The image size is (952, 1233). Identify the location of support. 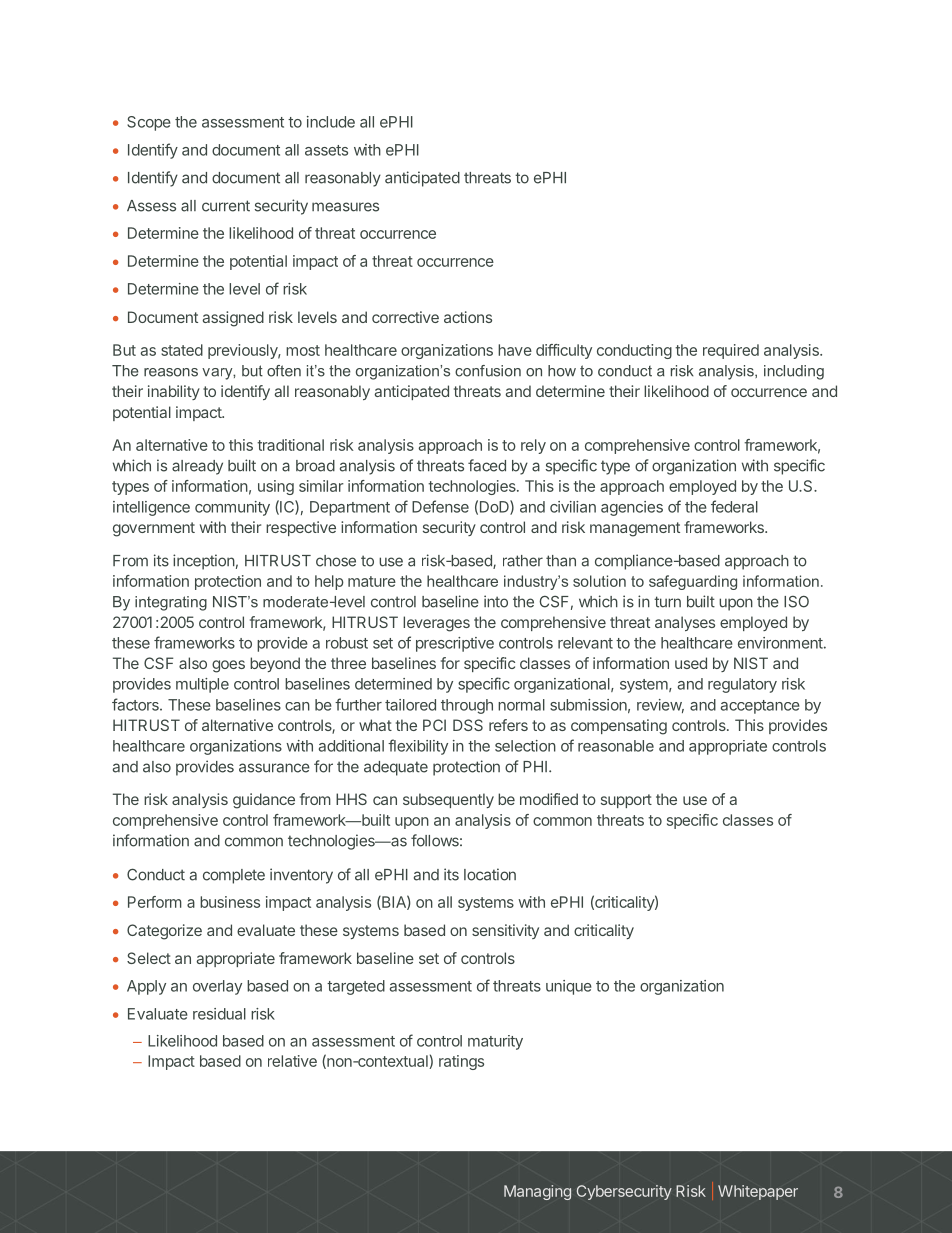
(626, 801).
